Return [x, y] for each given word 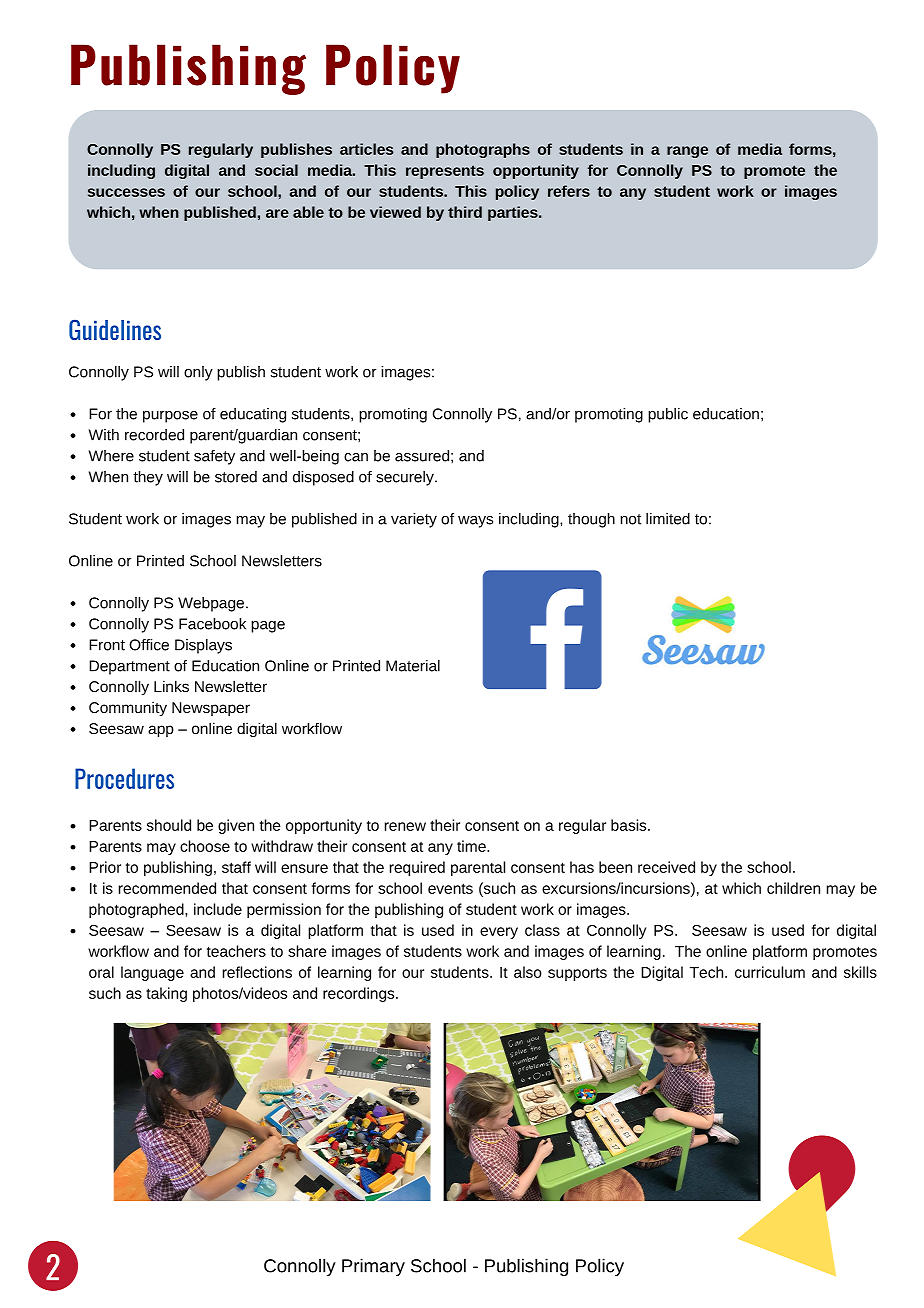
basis [630, 825]
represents [445, 172]
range [687, 152]
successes [126, 192]
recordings [360, 994]
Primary [373, 1267]
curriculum [770, 972]
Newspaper [211, 709]
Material [413, 666]
